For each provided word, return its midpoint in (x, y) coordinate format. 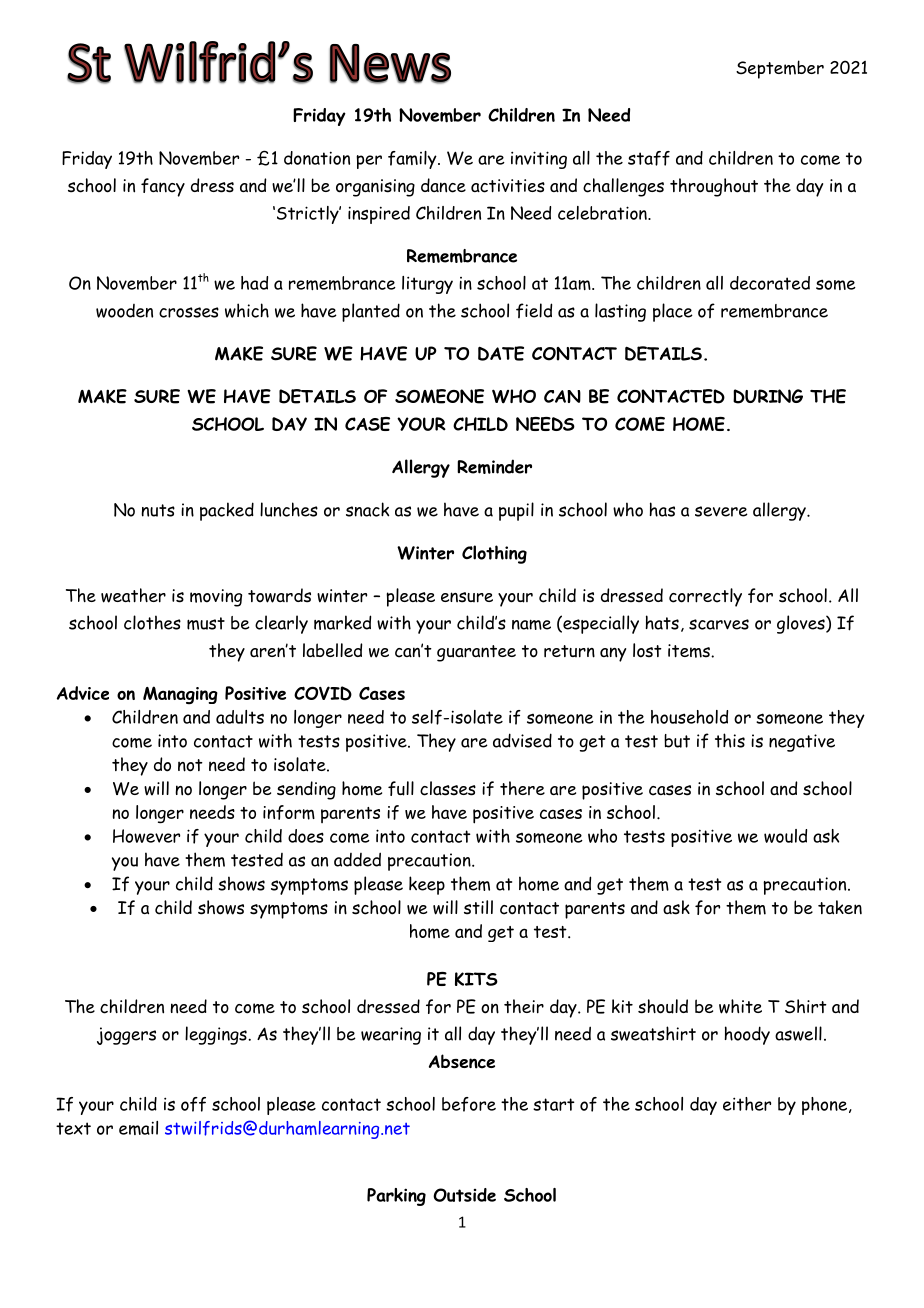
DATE (501, 353)
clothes (152, 622)
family (413, 160)
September (780, 69)
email (138, 1128)
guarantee (476, 653)
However (146, 836)
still (478, 907)
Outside (464, 1195)
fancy (163, 187)
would (785, 836)
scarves (719, 624)
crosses (189, 312)
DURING (768, 396)
